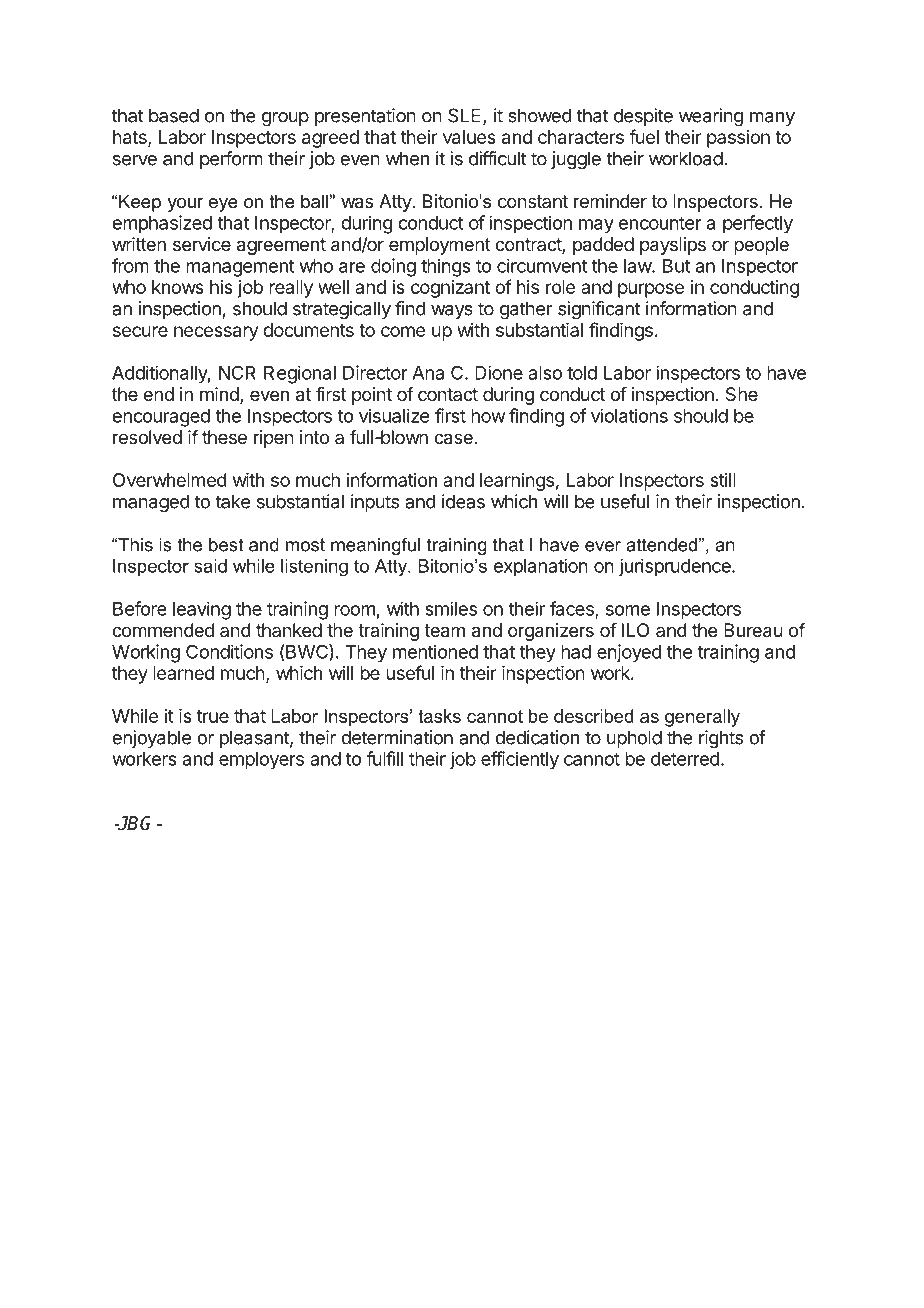  What do you see at coordinates (202, 610) in the screenshot?
I see `leaving` at bounding box center [202, 610].
